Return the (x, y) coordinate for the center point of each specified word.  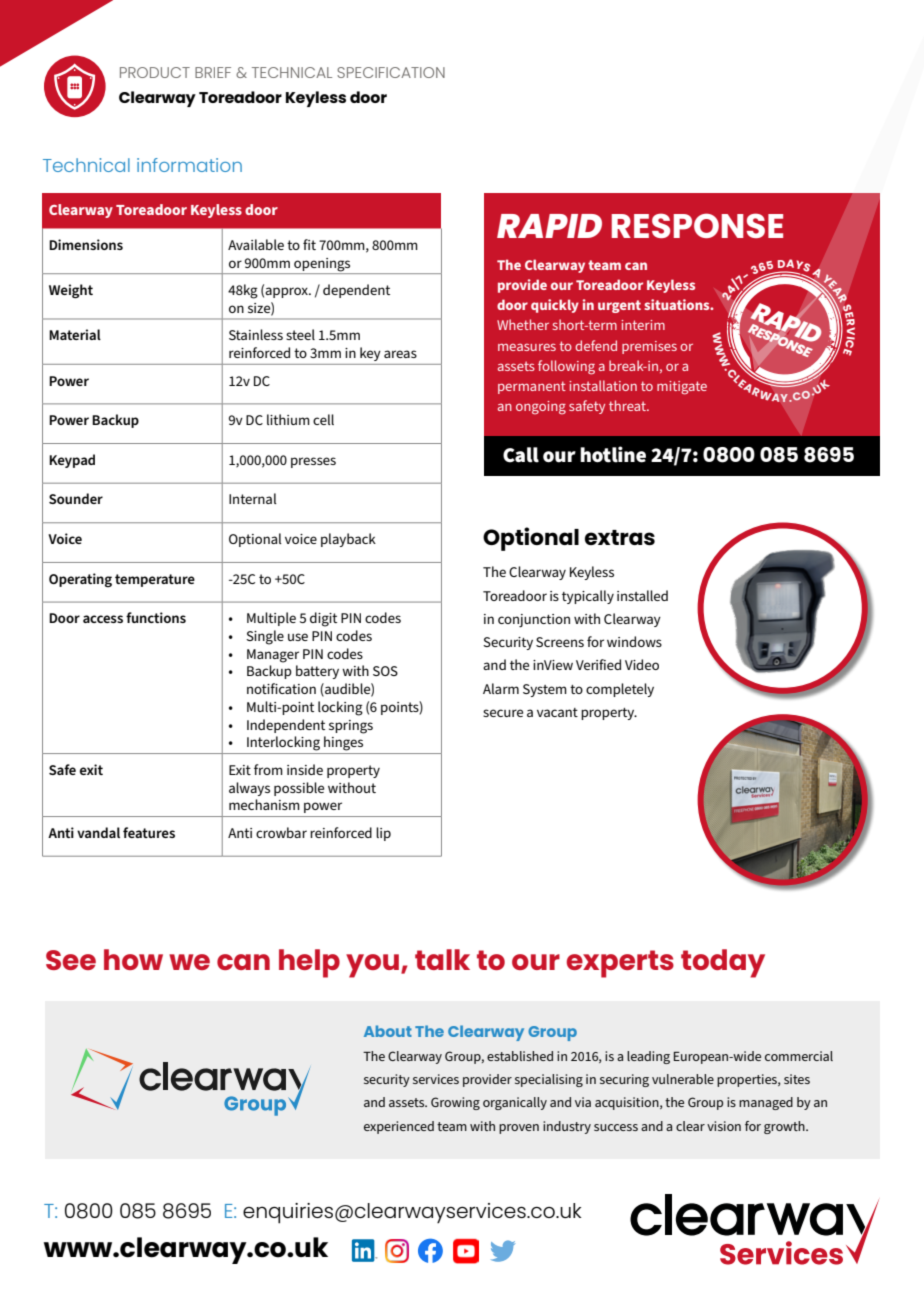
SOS (385, 671)
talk (442, 959)
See (71, 960)
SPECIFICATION (391, 72)
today (723, 963)
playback (348, 540)
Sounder (76, 498)
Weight (71, 291)
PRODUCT (155, 72)
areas (400, 354)
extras (620, 537)
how (133, 959)
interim (643, 325)
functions (156, 617)
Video (642, 664)
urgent (619, 306)
